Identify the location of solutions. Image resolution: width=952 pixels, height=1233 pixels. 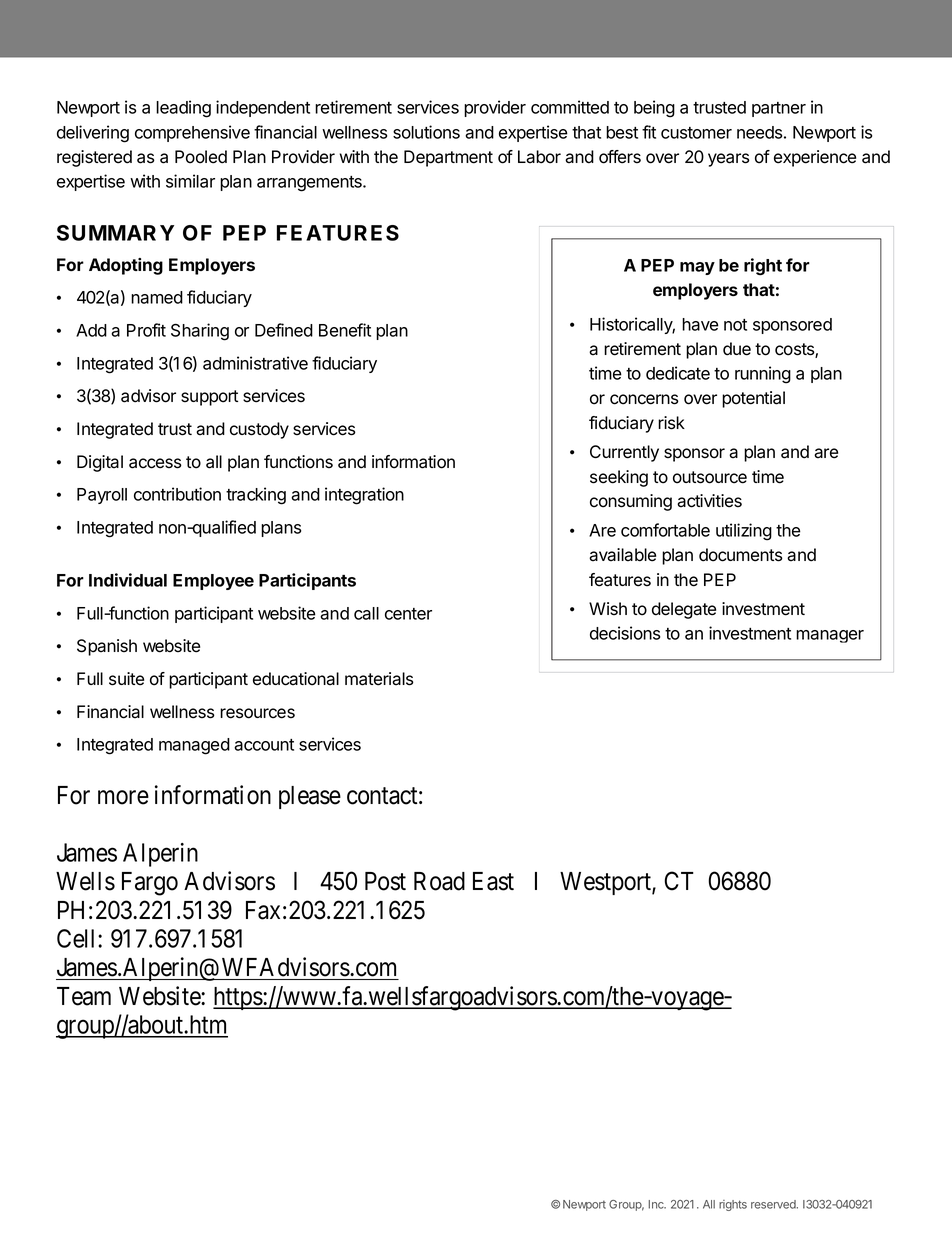
(426, 132).
